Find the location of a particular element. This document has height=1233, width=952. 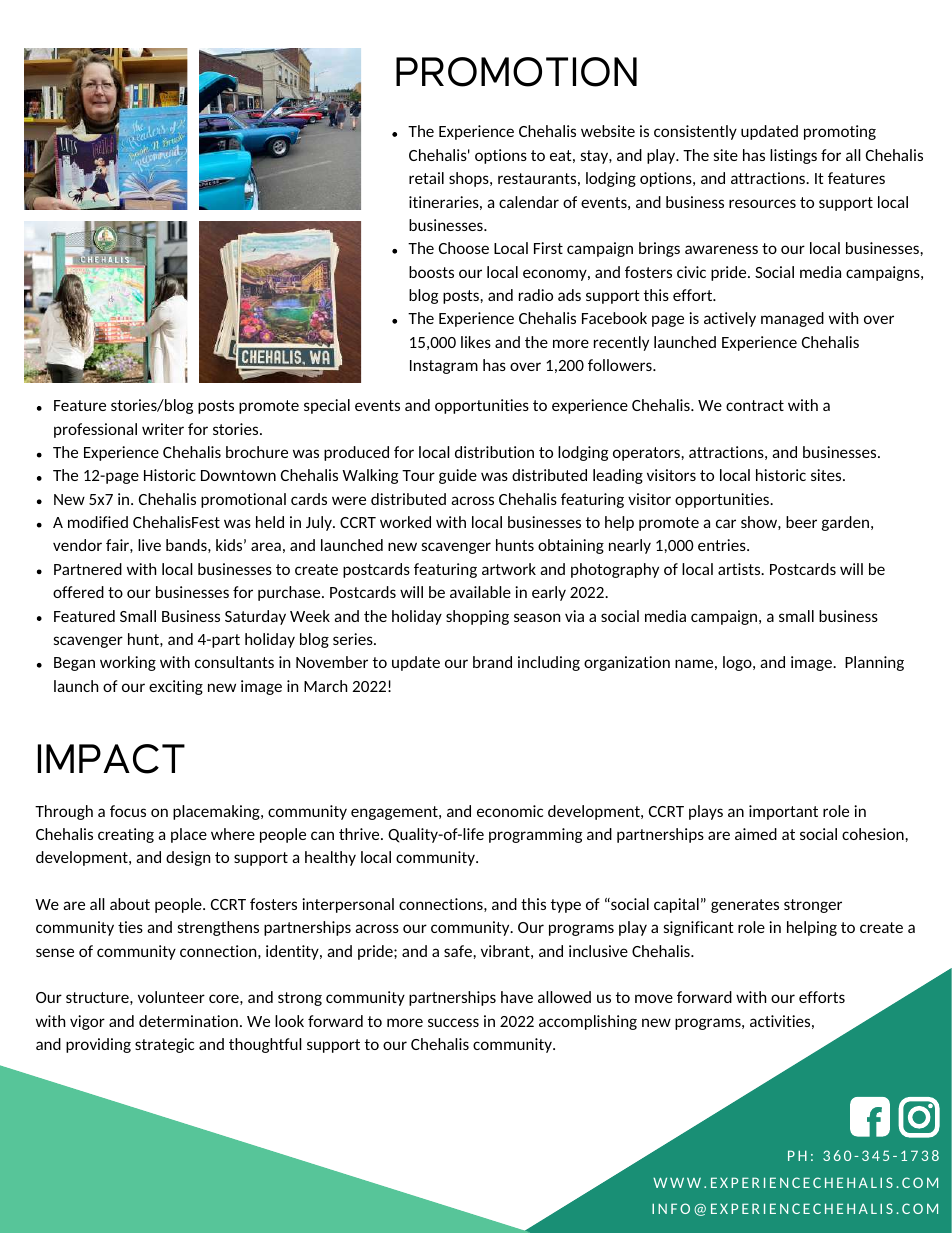

managed is located at coordinates (792, 319).
